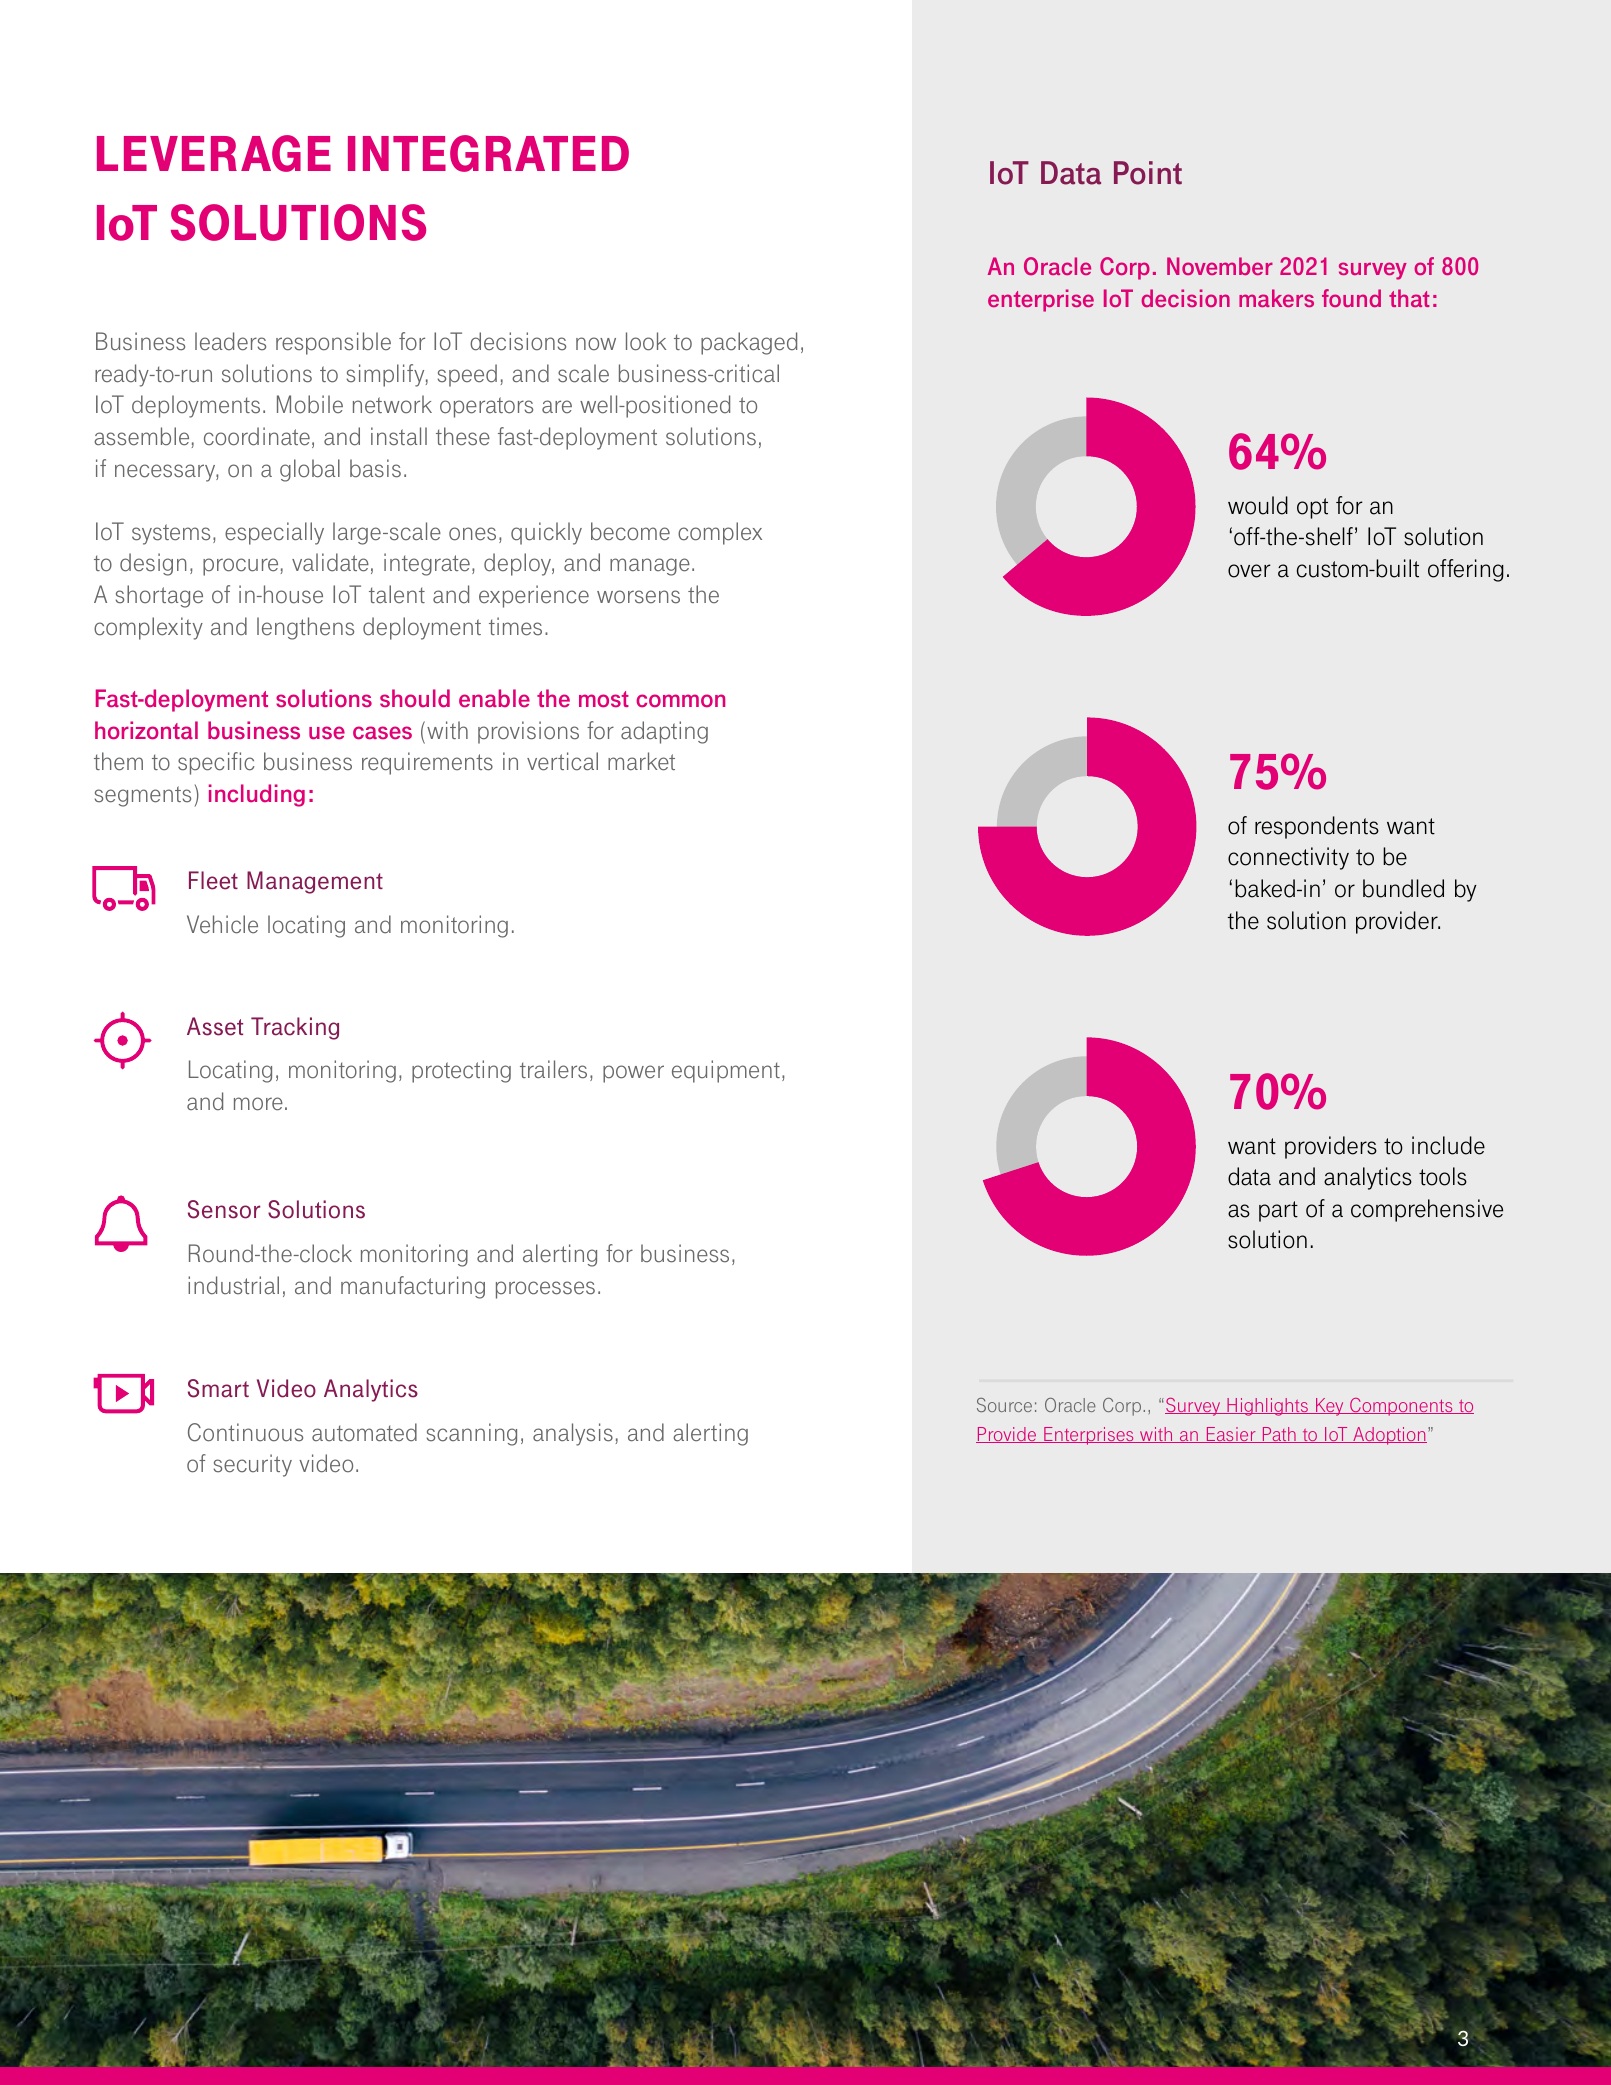 Image resolution: width=1611 pixels, height=2085 pixels. Describe the element at coordinates (630, 531) in the screenshot. I see `become` at that location.
